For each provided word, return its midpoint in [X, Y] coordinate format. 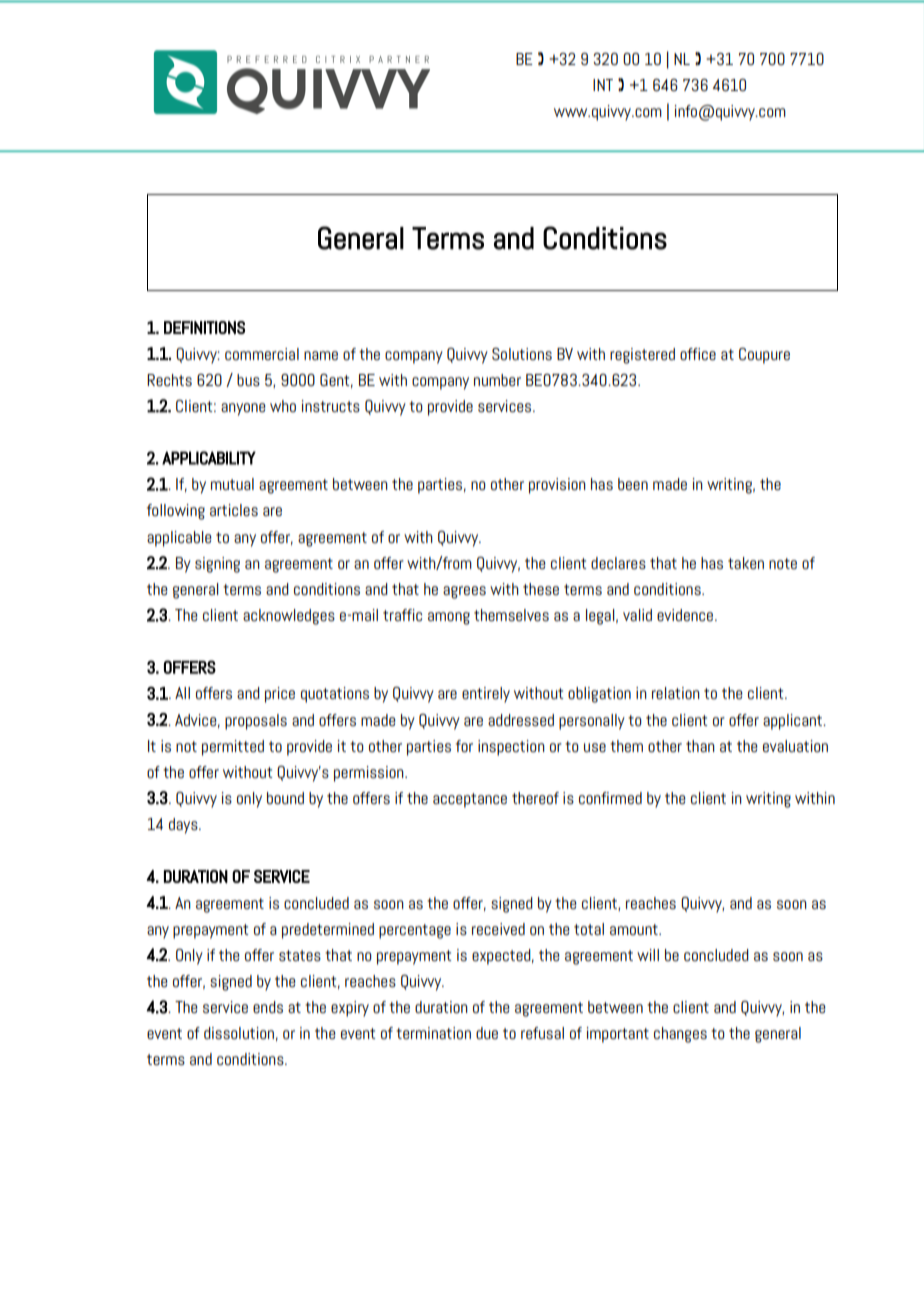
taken [746, 563]
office [698, 354]
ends [268, 1007]
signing [217, 565]
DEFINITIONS [204, 328]
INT [603, 85]
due [487, 1033]
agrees [464, 592]
